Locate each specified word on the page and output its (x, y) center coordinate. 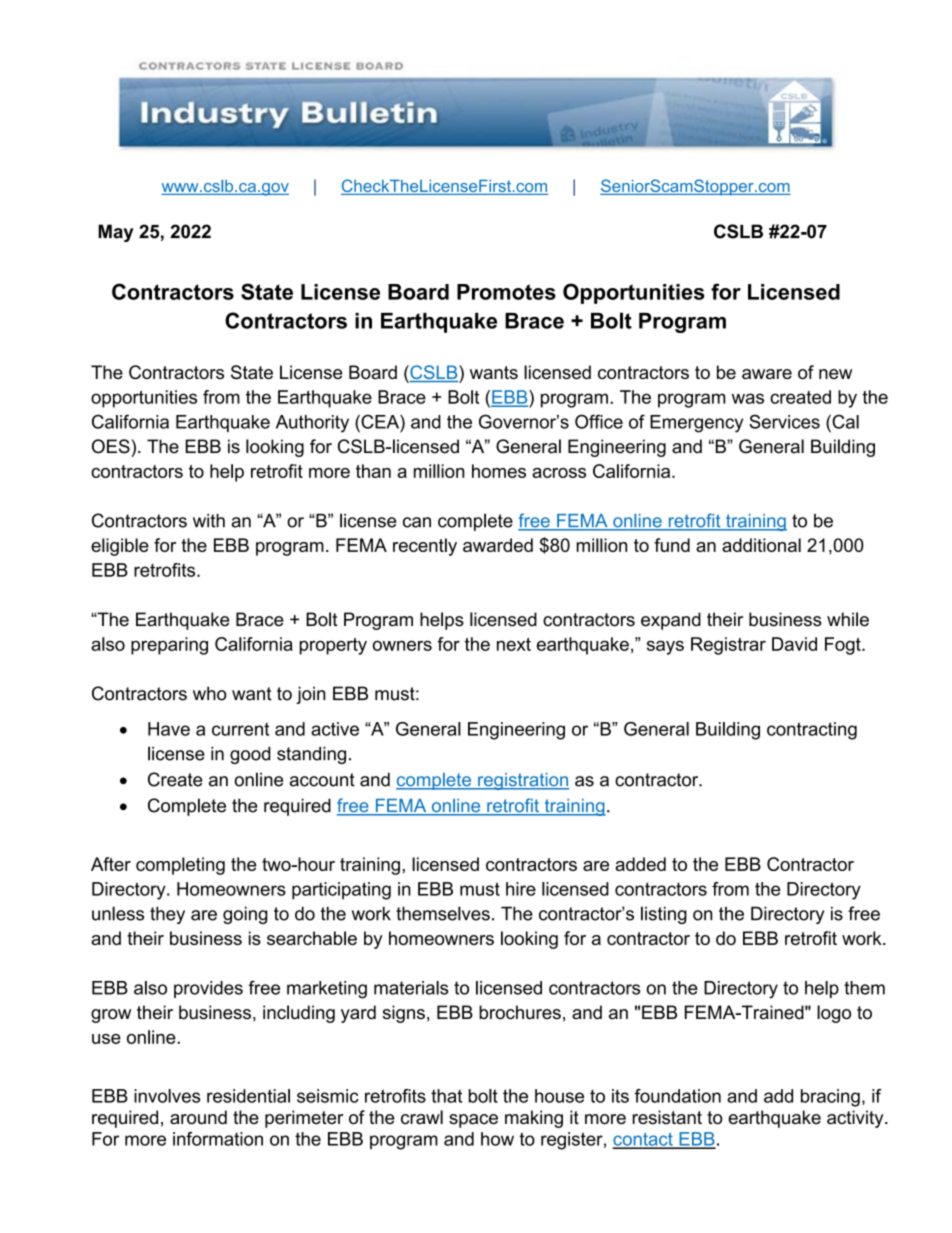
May (116, 233)
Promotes (506, 292)
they (167, 915)
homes (499, 471)
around (198, 1117)
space (473, 1121)
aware (767, 374)
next (514, 644)
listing (664, 915)
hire (521, 889)
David (794, 644)
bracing (830, 1098)
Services (784, 421)
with (209, 521)
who (210, 693)
